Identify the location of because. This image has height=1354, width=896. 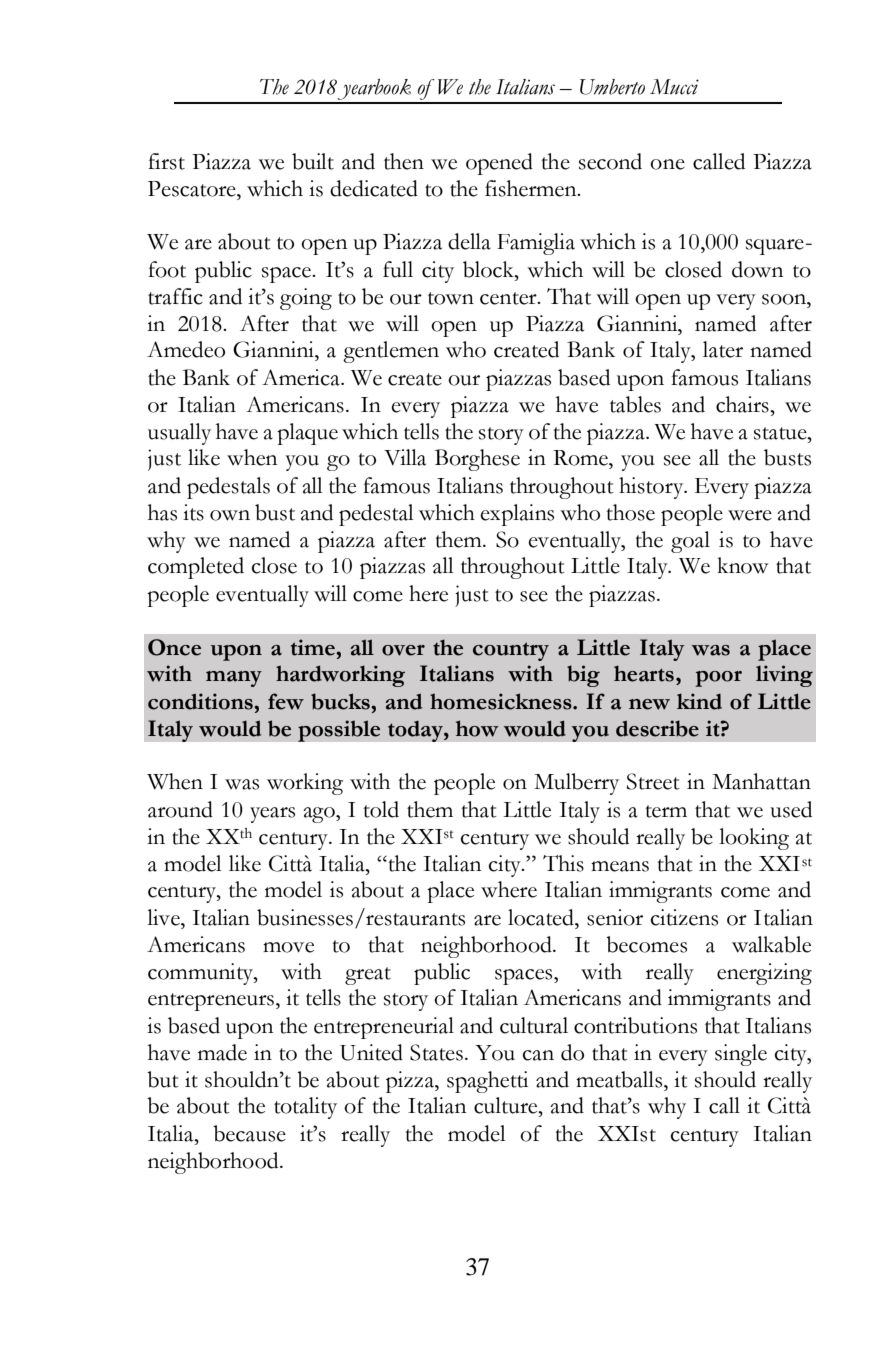
(249, 1133).
